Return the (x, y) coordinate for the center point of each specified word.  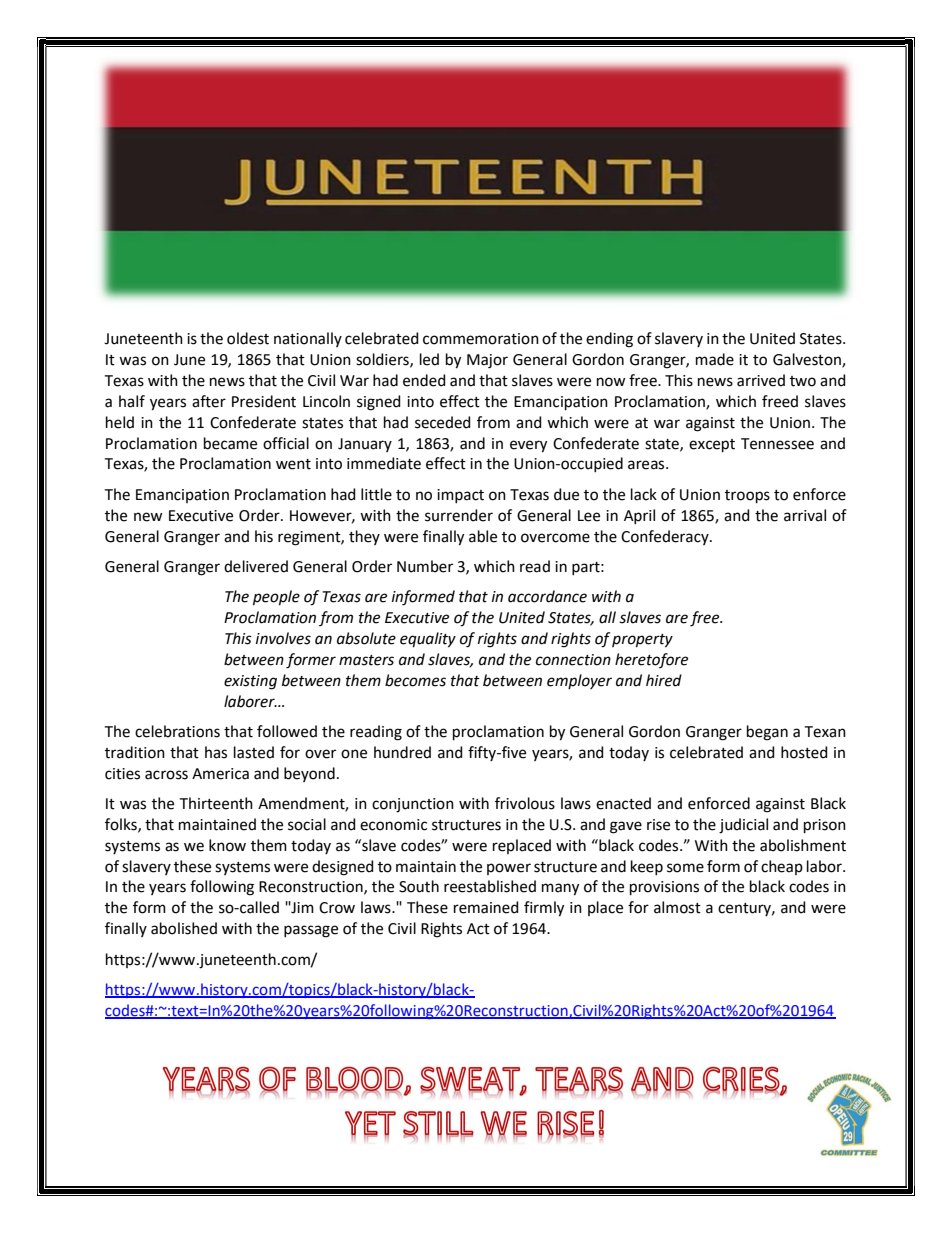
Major (487, 361)
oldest (248, 338)
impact (460, 496)
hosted (804, 752)
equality (428, 640)
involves (283, 638)
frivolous (525, 803)
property (642, 641)
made (715, 359)
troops (747, 496)
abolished (184, 928)
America (220, 774)
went (293, 464)
